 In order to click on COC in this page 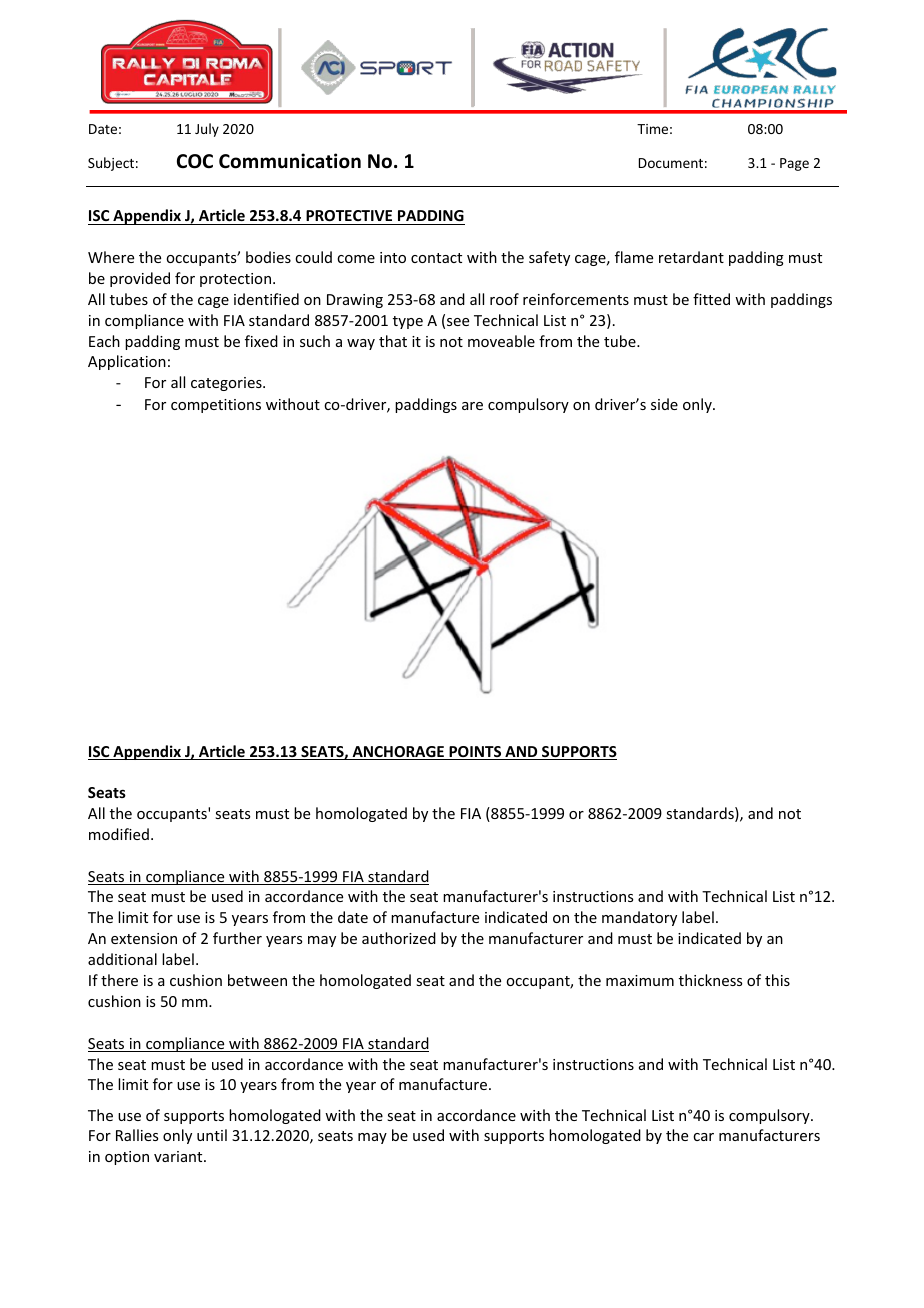, I will do `click(195, 161)`.
